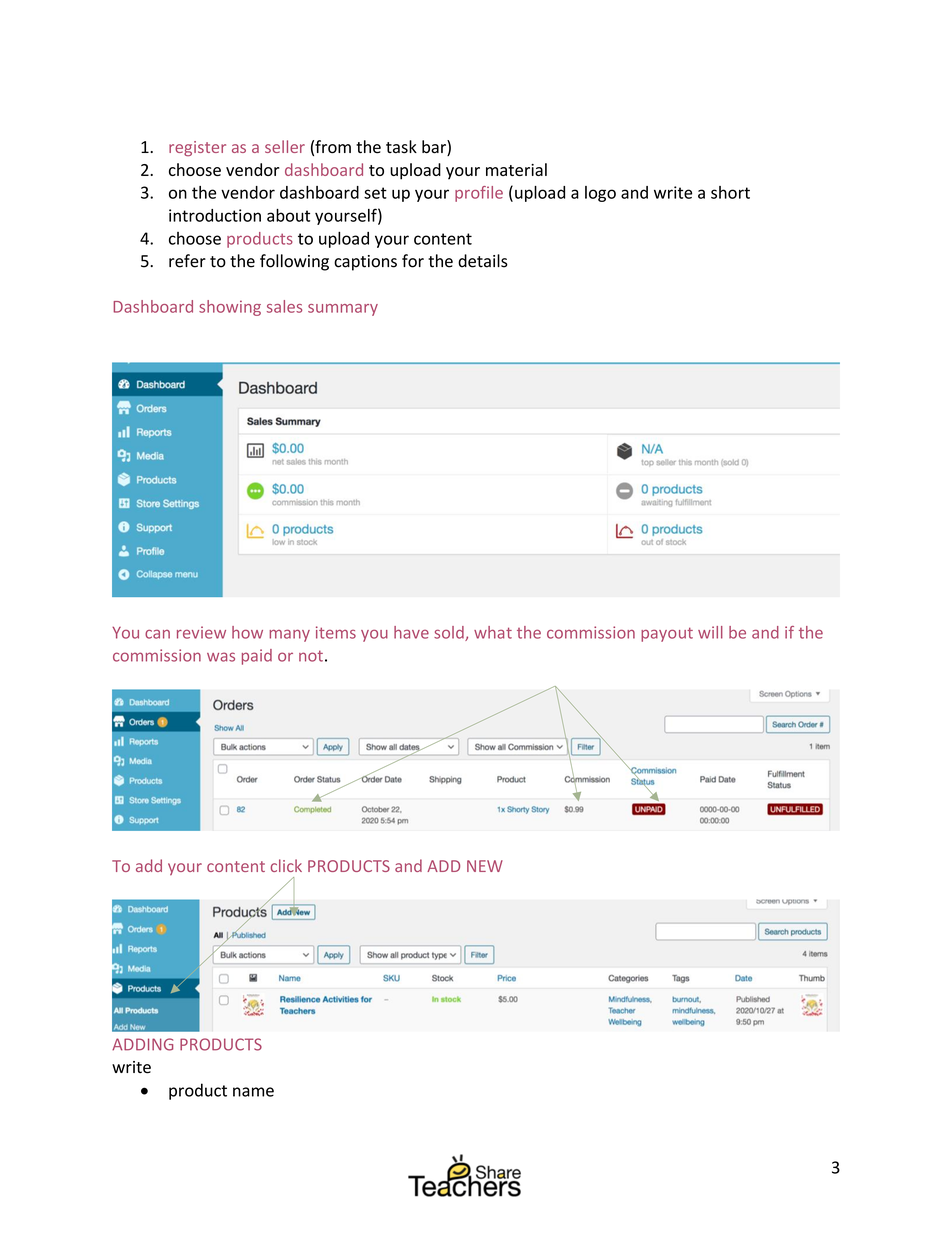 The image size is (952, 1233). Describe the element at coordinates (435, 148) in the screenshot. I see `bar` at that location.
